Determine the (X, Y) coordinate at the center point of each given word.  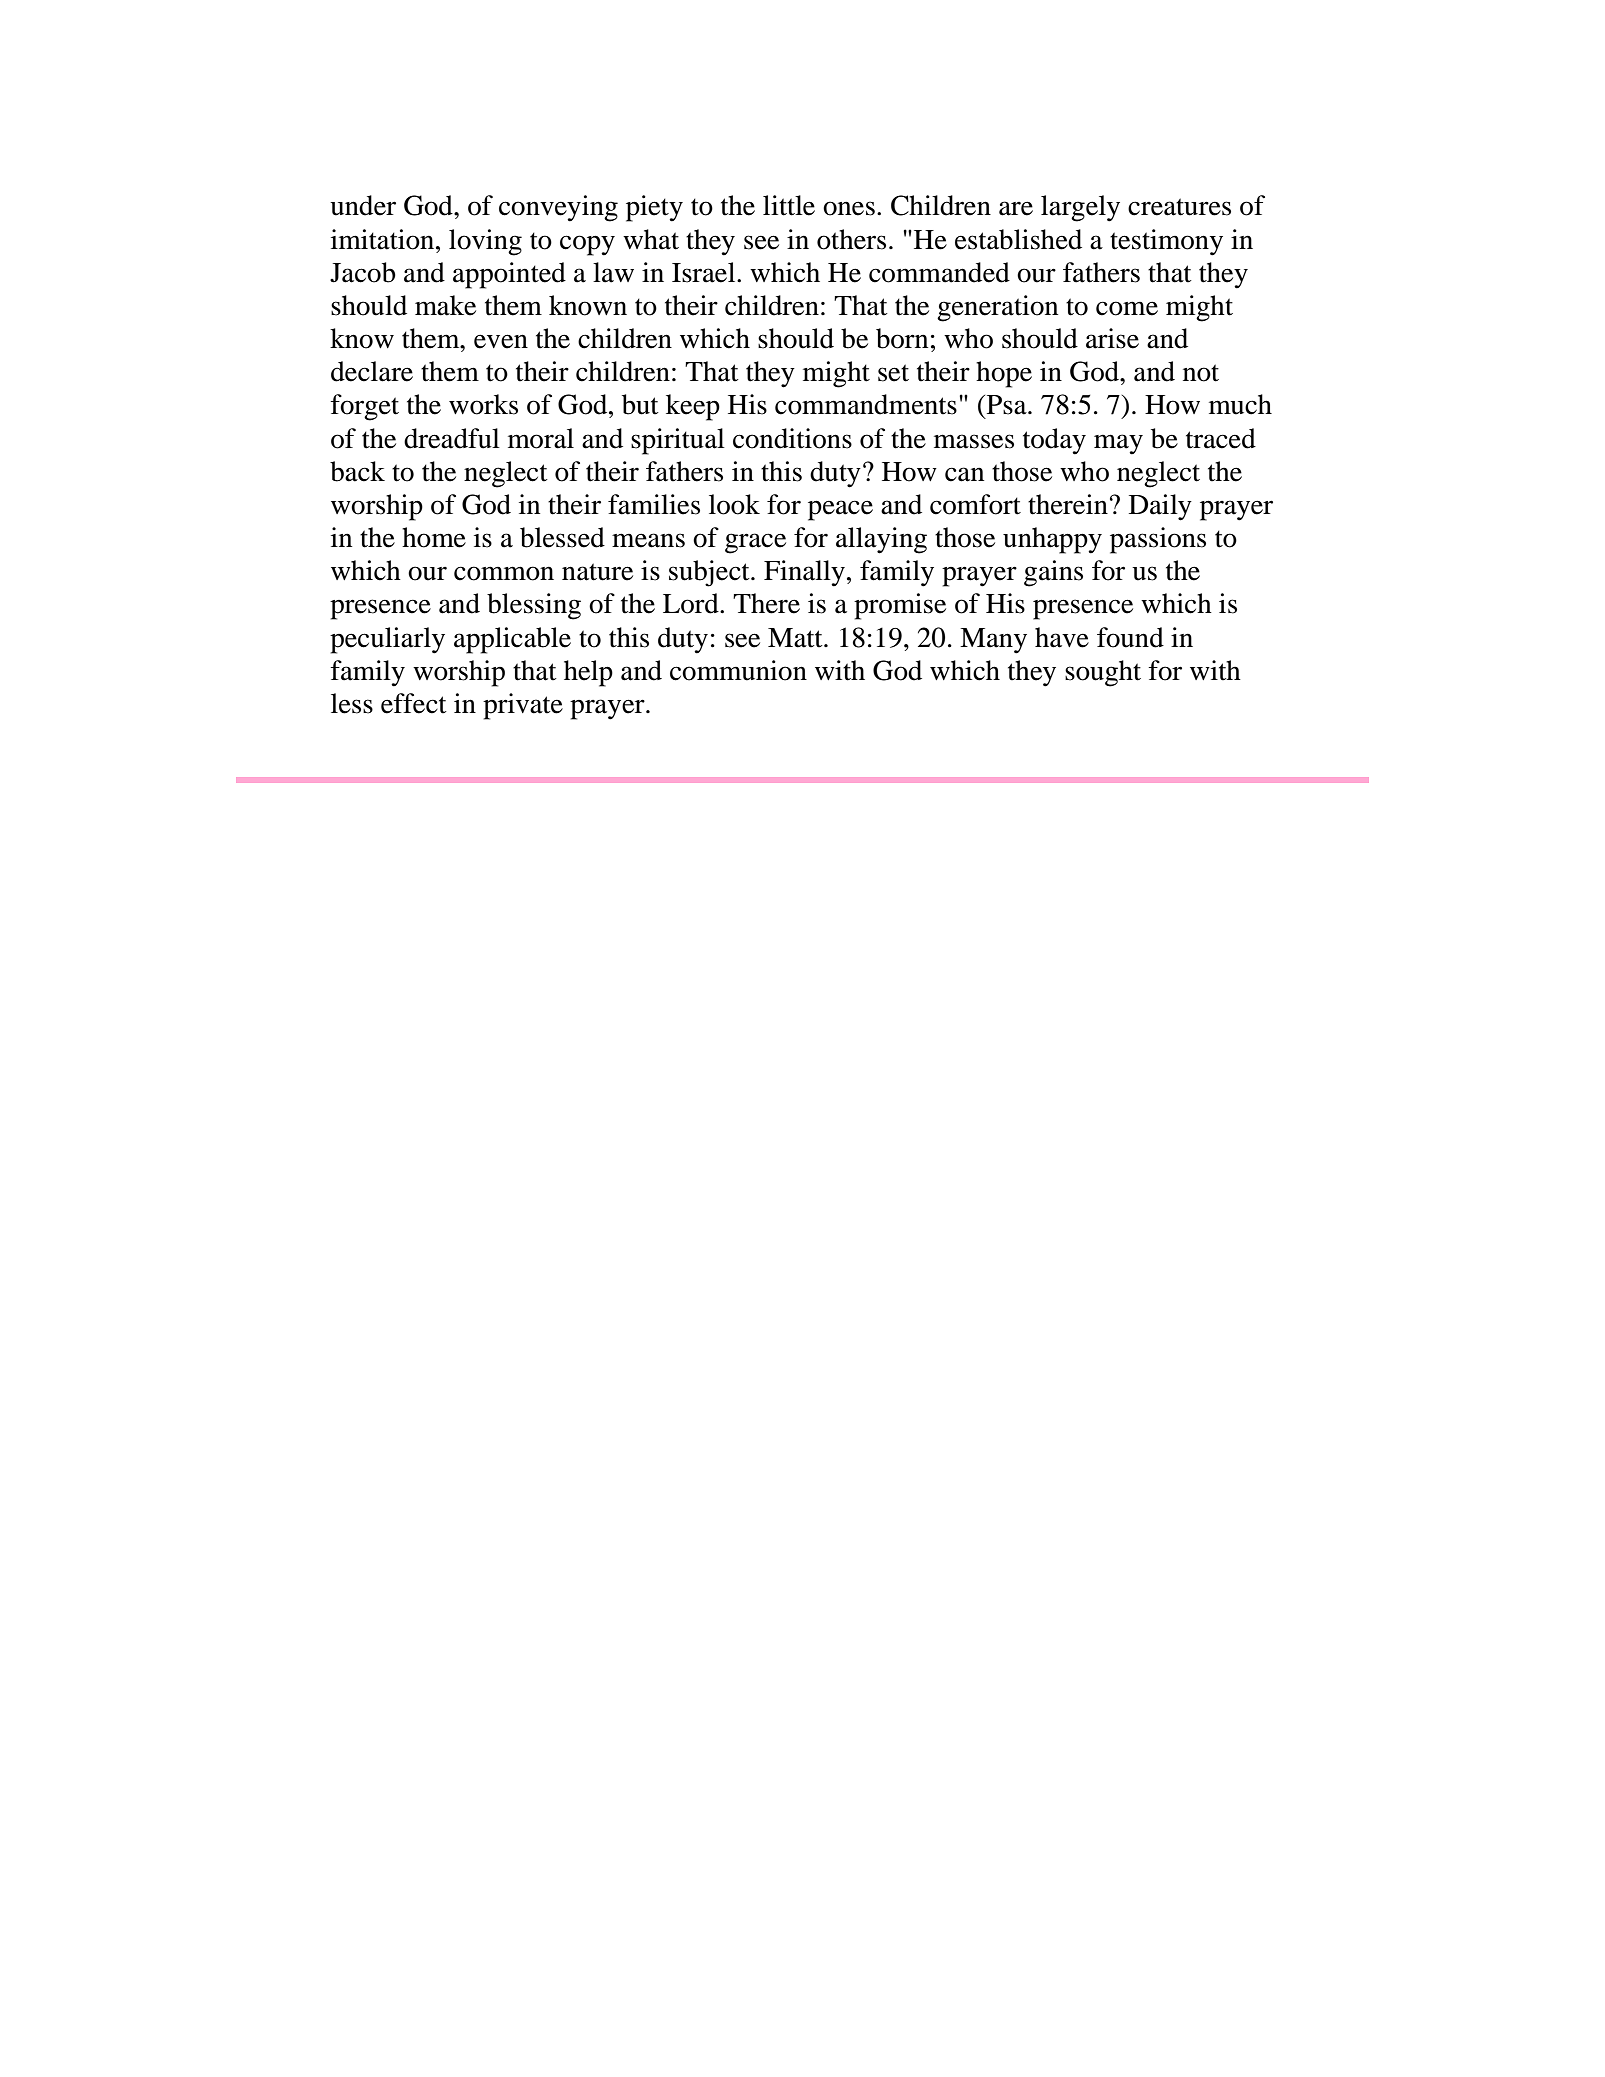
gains (1053, 573)
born (902, 338)
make (445, 305)
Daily (1160, 507)
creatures (1179, 207)
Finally (804, 573)
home (434, 537)
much (1240, 404)
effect (414, 703)
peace (840, 510)
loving (485, 242)
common (504, 573)
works (483, 404)
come (1127, 308)
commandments (866, 404)
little (789, 205)
